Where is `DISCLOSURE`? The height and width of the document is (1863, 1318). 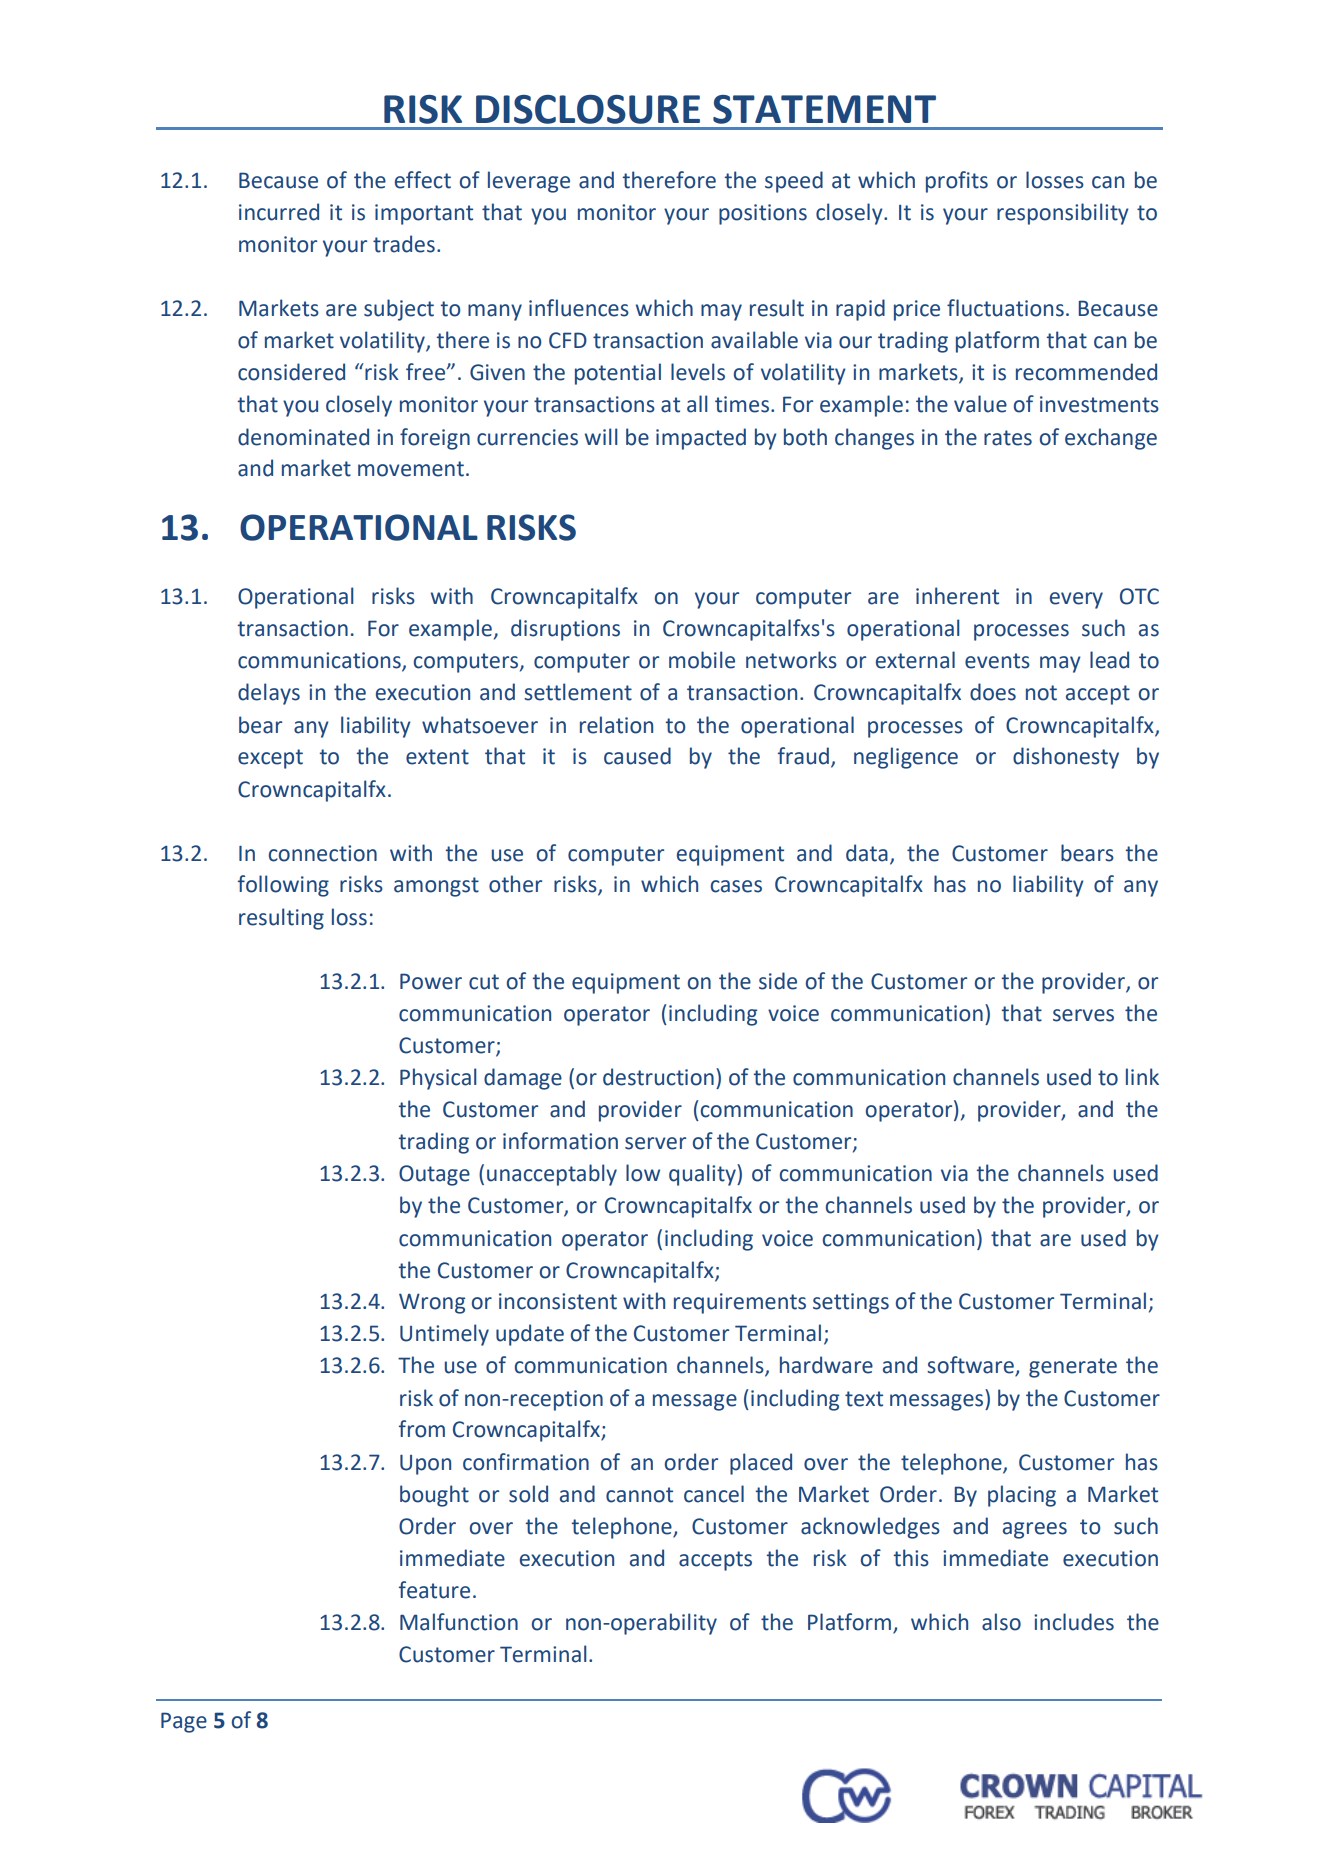
DISCLOSURE is located at coordinates (588, 109).
